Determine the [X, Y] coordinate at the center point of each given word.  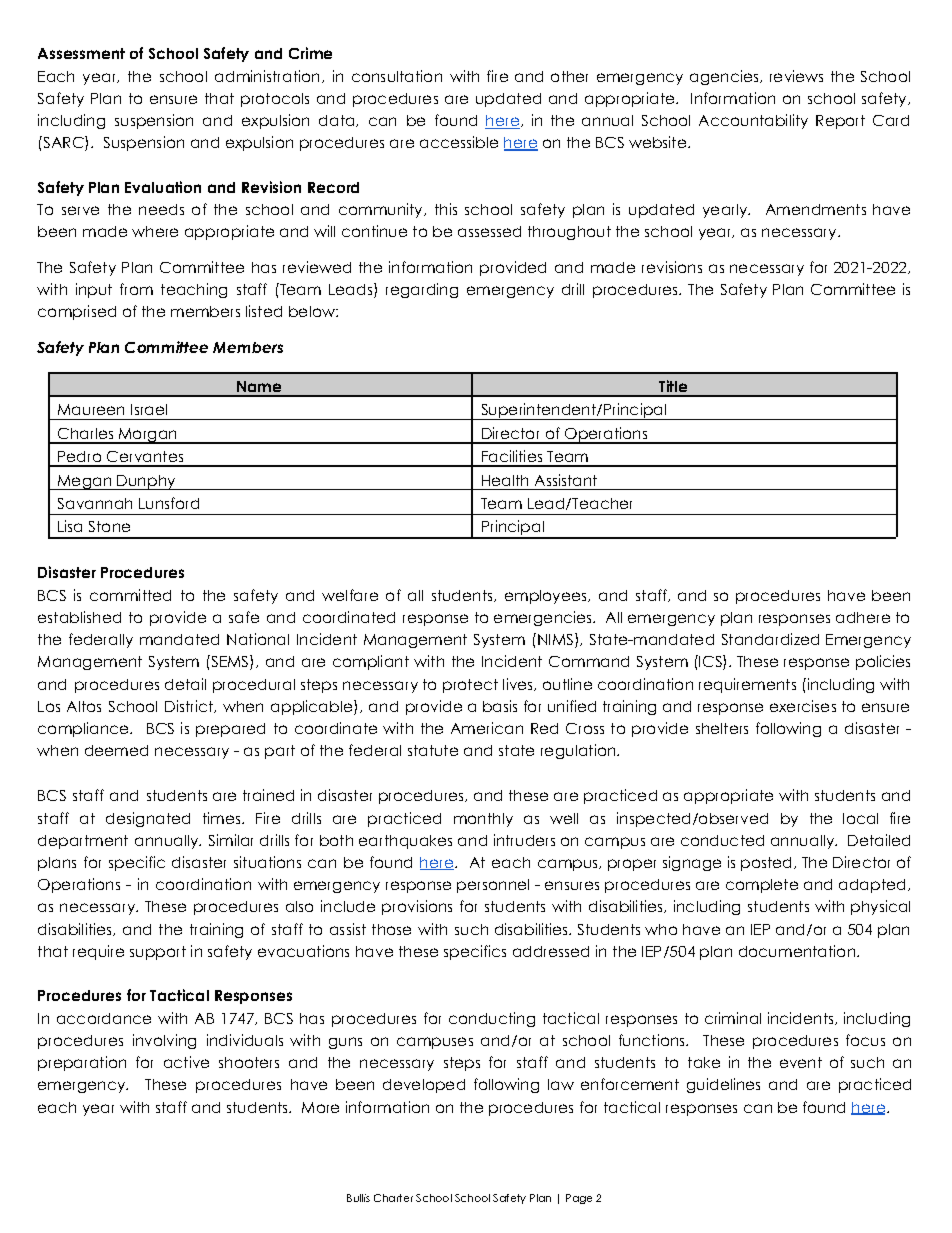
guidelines [723, 1085]
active [186, 1062]
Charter [393, 1198]
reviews [796, 76]
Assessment [81, 53]
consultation [397, 76]
